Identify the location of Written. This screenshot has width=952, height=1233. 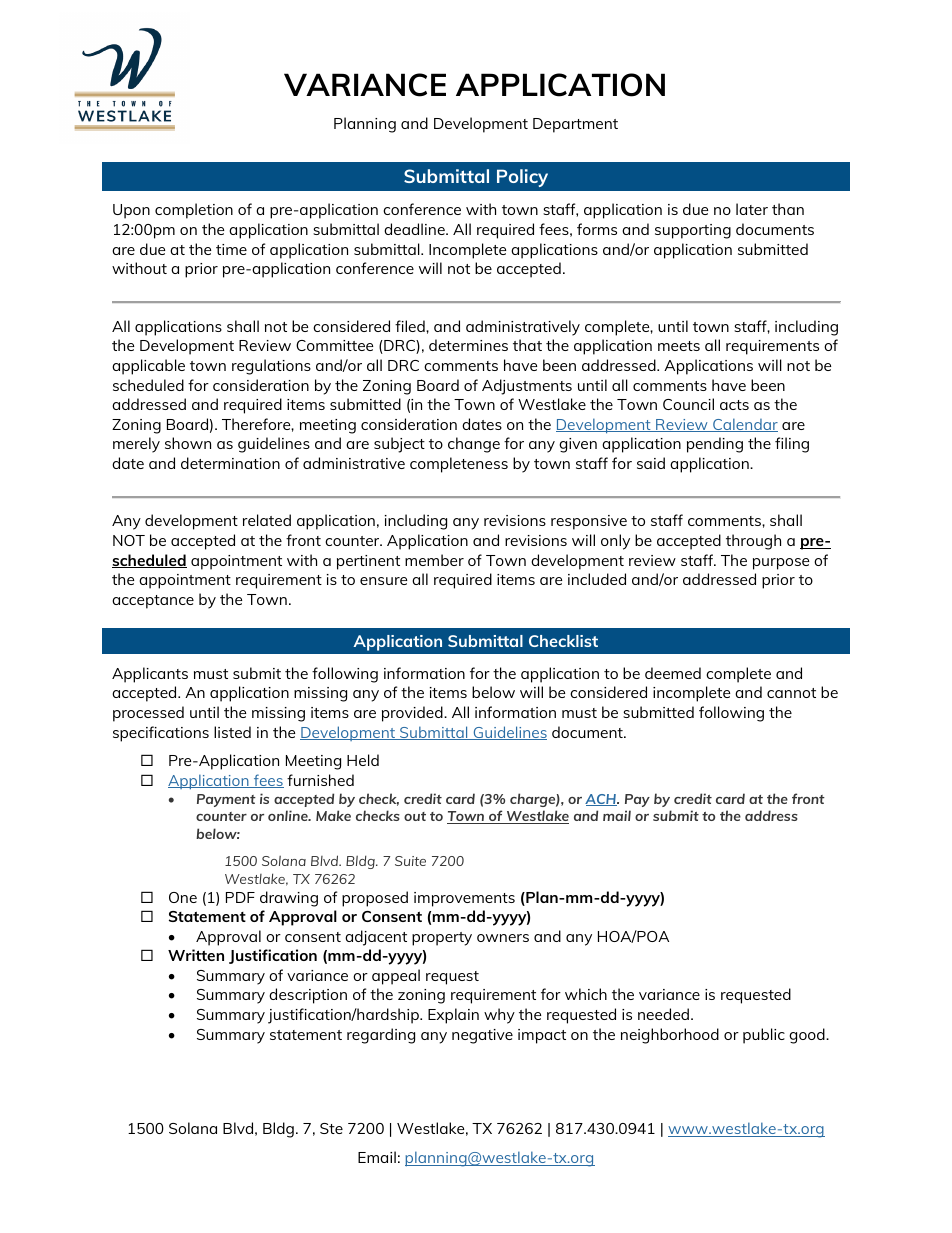
(196, 955).
